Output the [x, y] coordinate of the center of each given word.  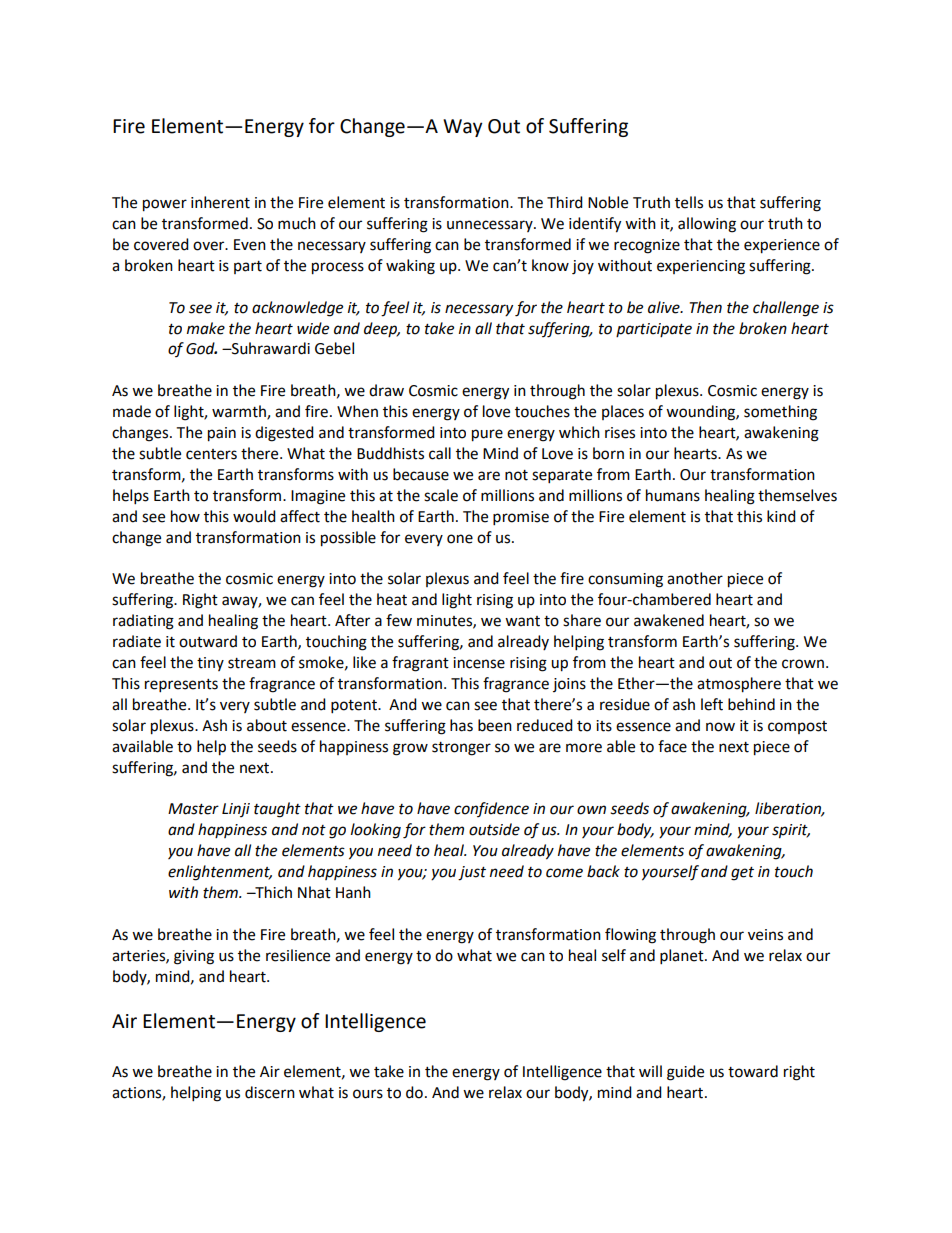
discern [270, 1092]
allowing [707, 225]
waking [410, 267]
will [650, 1071]
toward [753, 1071]
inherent [220, 202]
